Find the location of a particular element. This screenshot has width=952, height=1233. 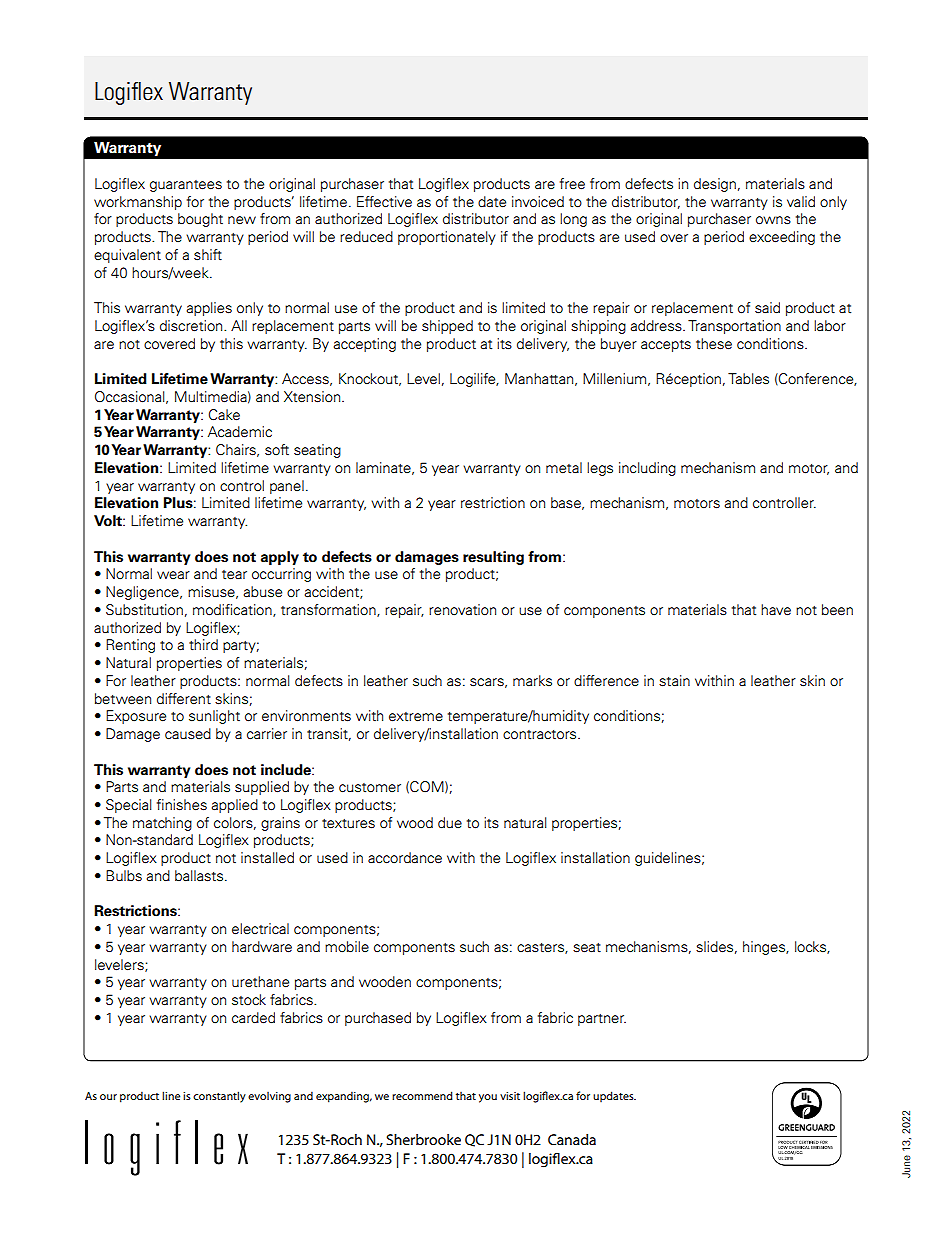

Canada is located at coordinates (572, 1139).
